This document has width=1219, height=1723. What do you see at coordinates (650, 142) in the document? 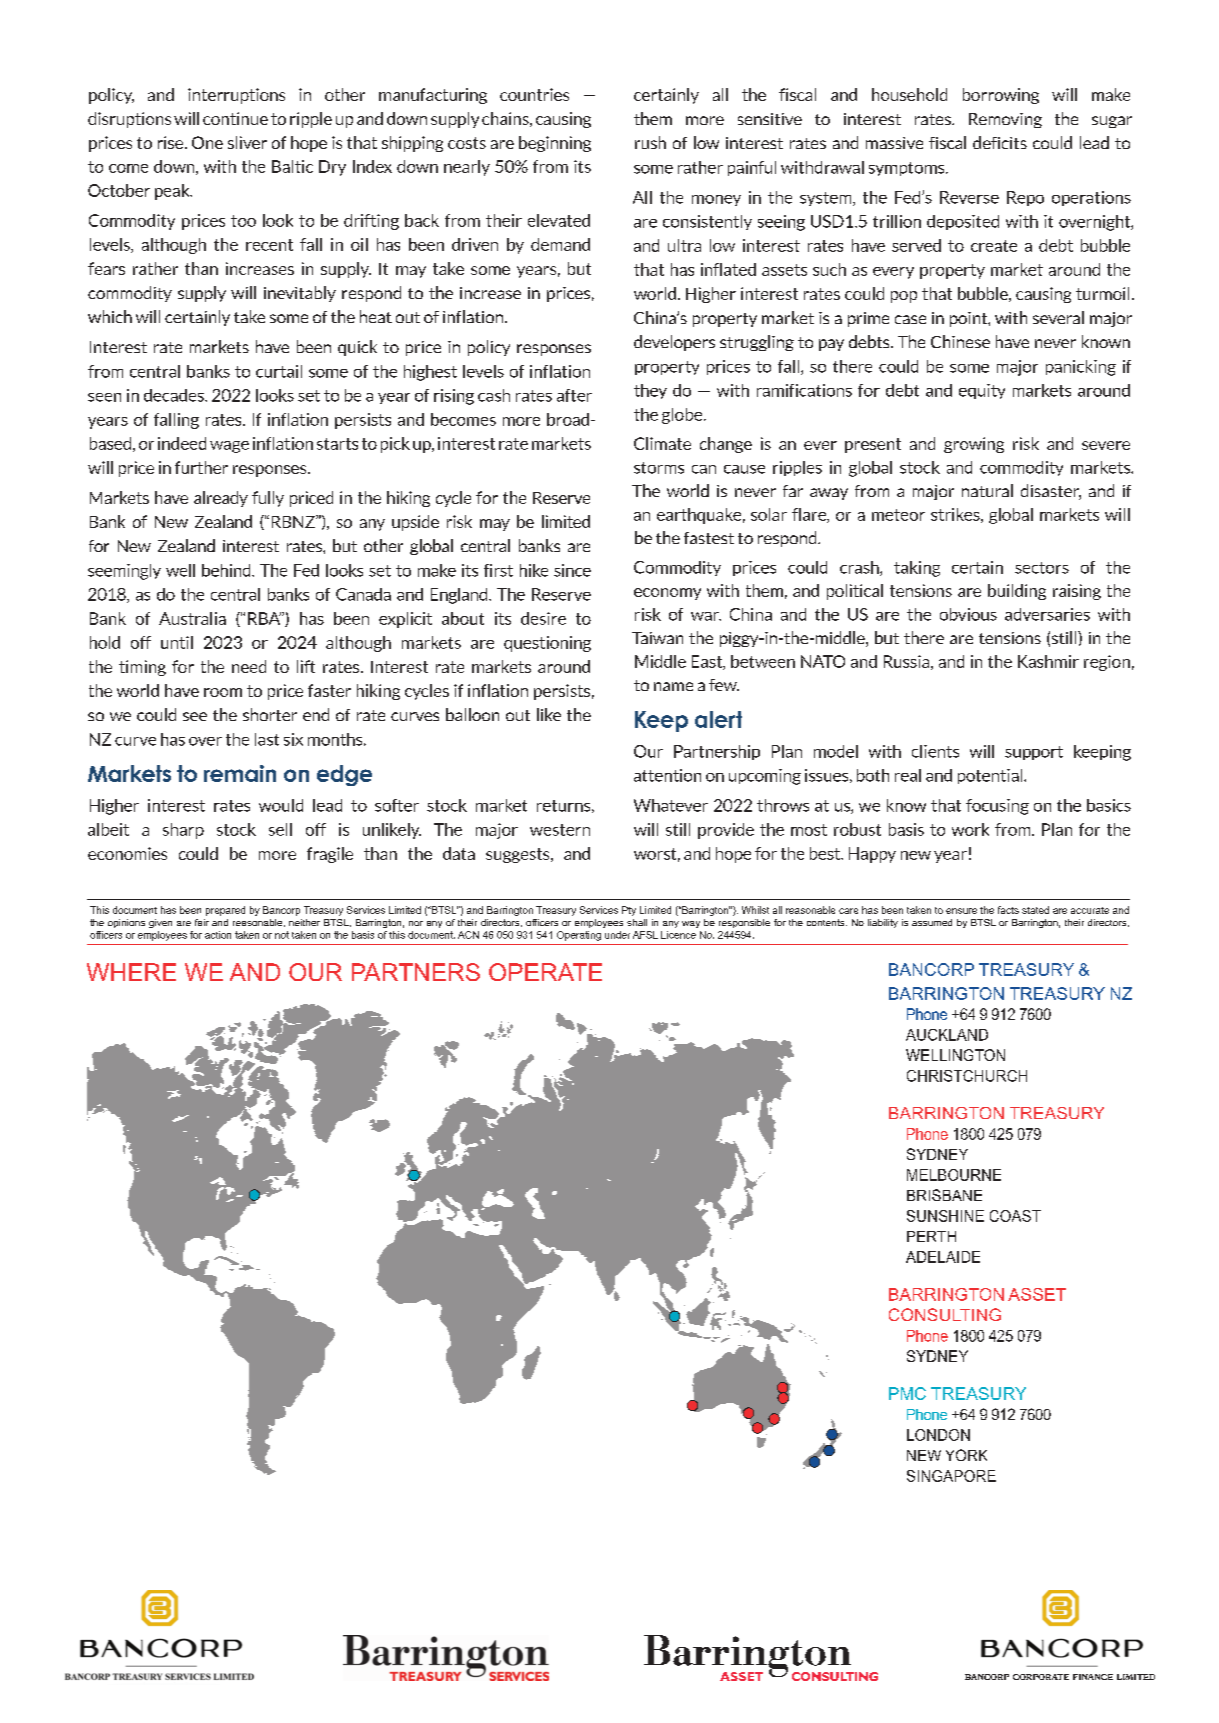
I see `rush` at bounding box center [650, 142].
